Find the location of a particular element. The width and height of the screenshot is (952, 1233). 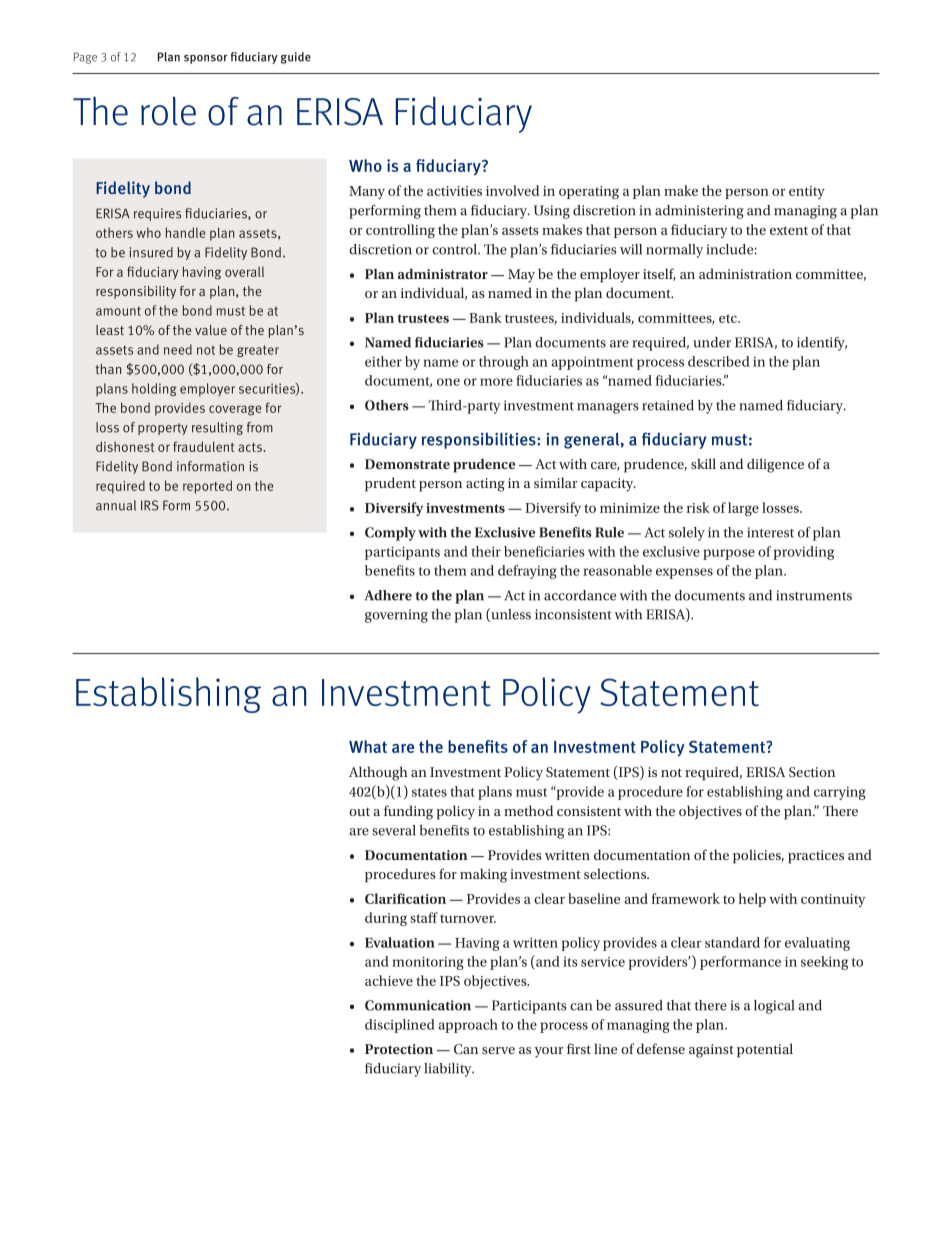

approach is located at coordinates (468, 1026).
